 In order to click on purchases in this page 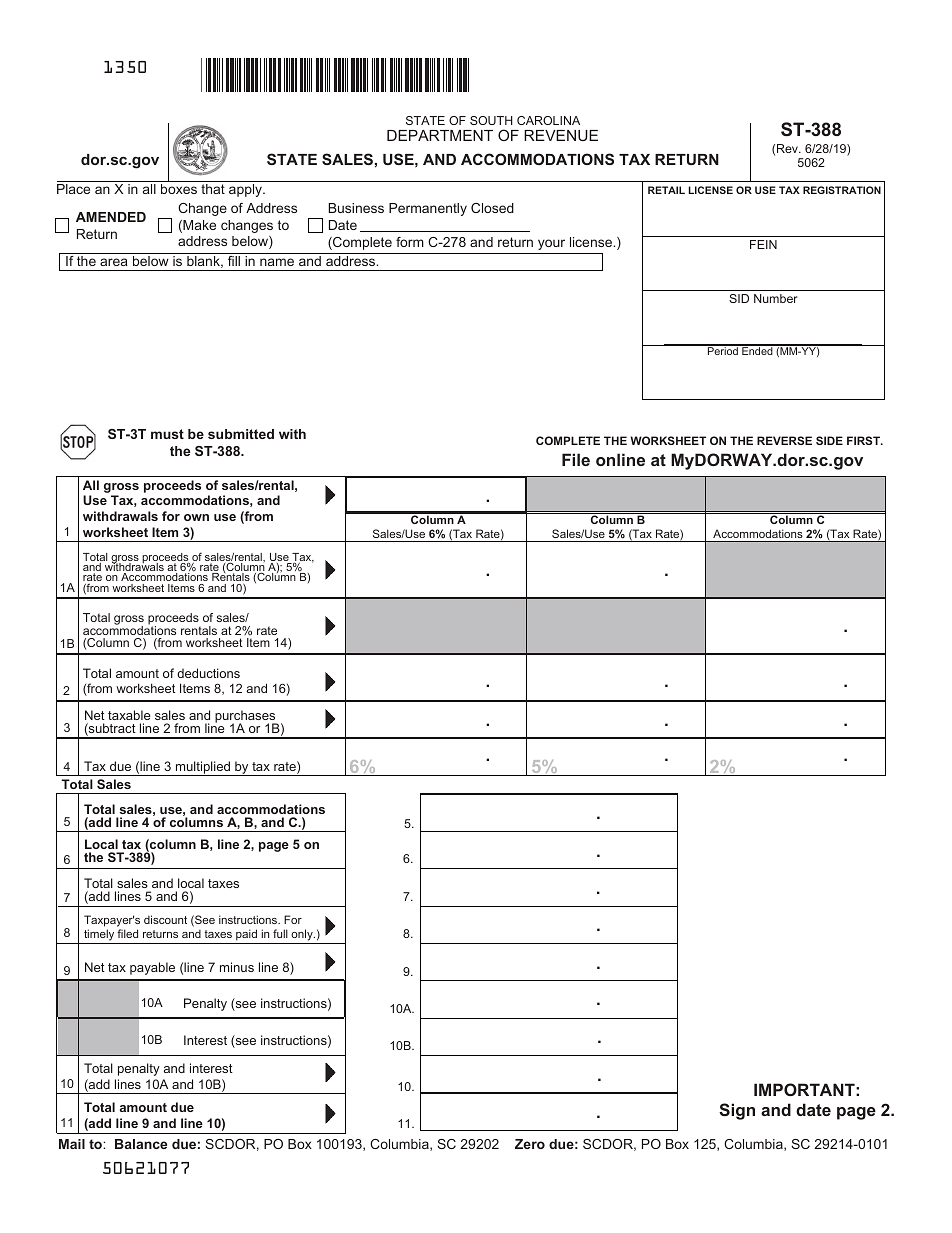, I will do `click(246, 718)`.
